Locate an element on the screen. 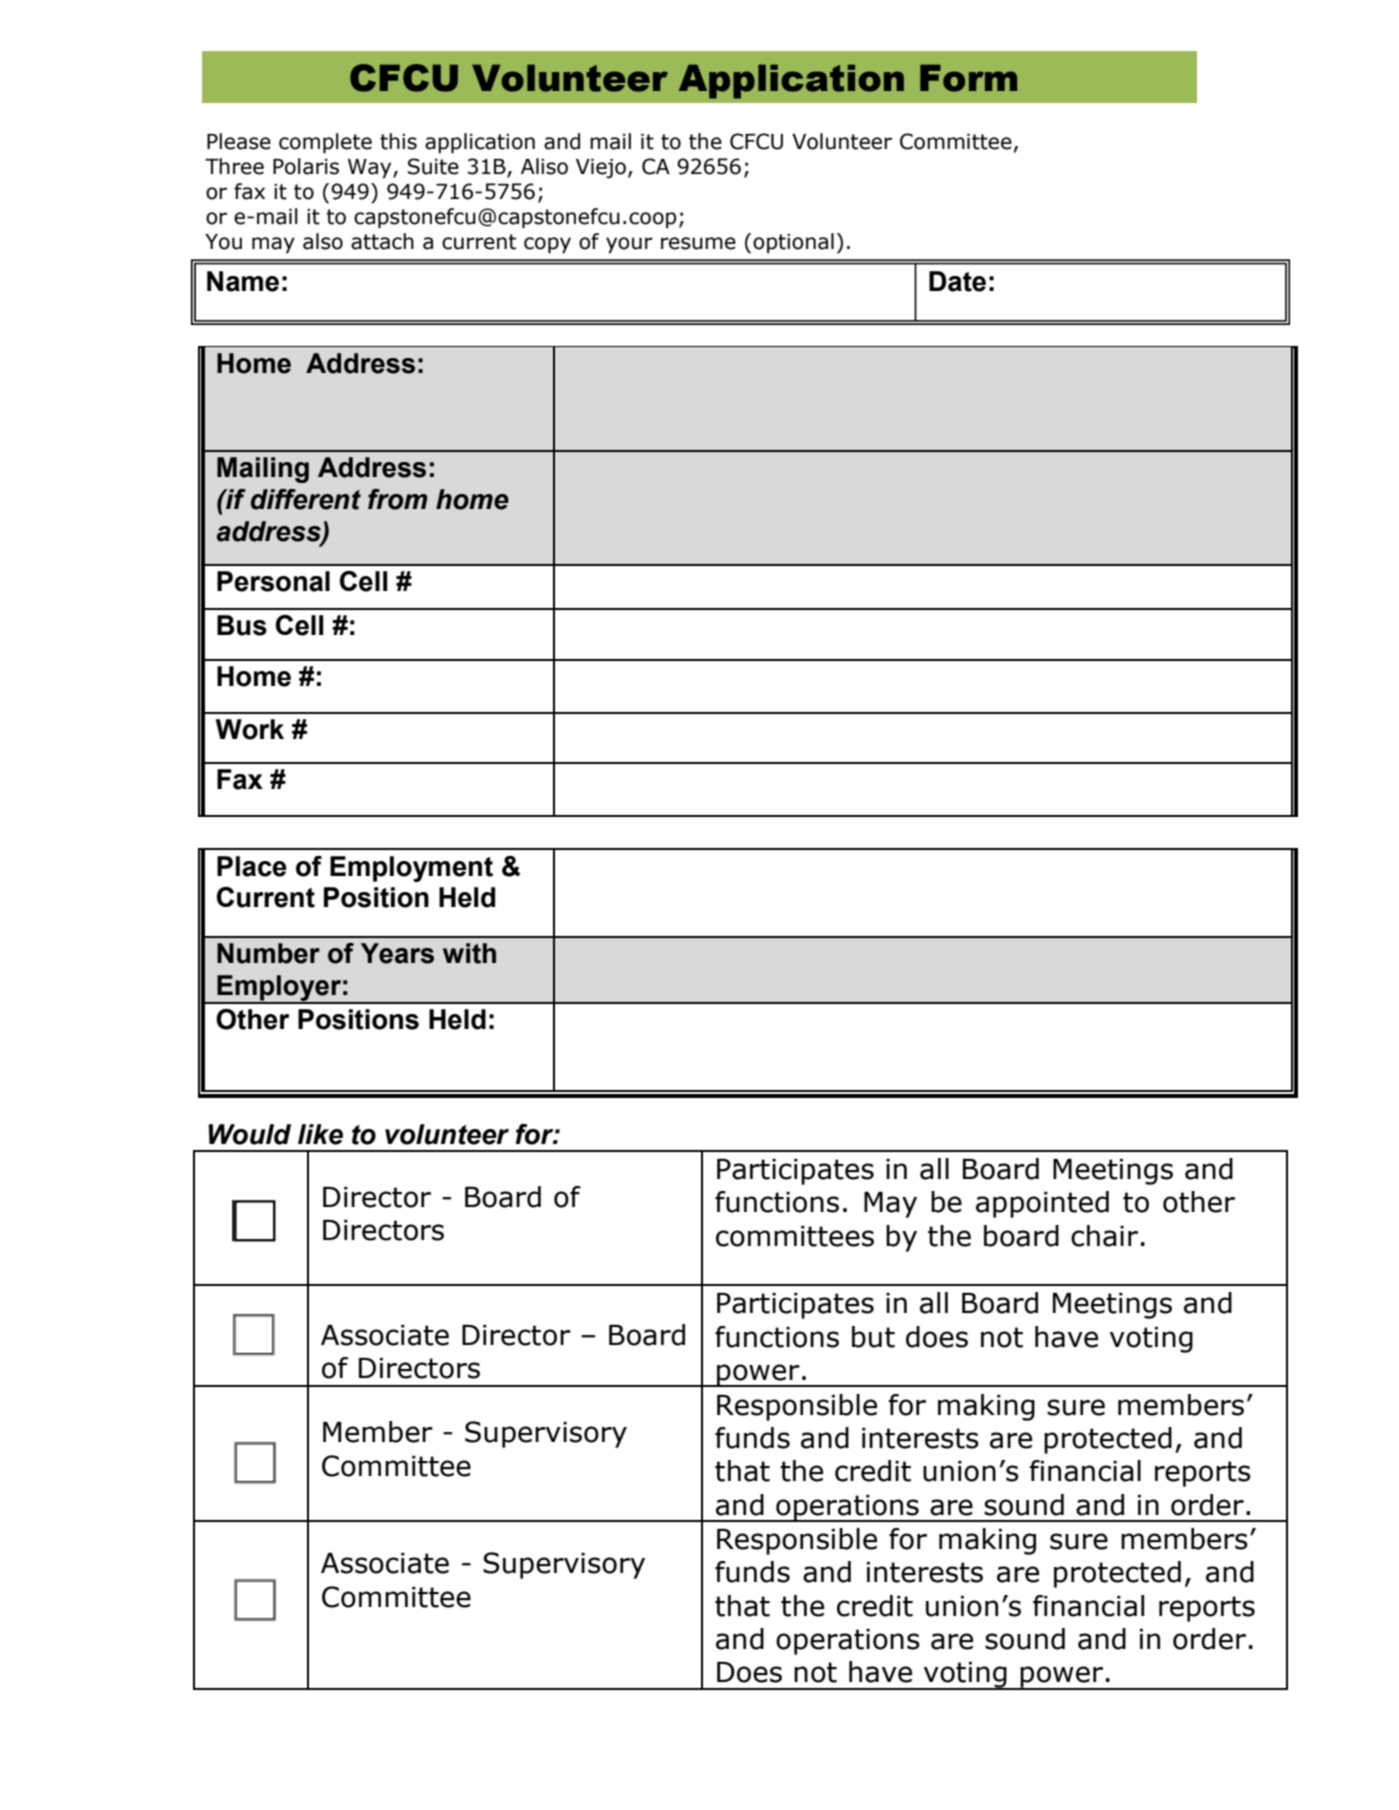  but is located at coordinates (873, 1337).
